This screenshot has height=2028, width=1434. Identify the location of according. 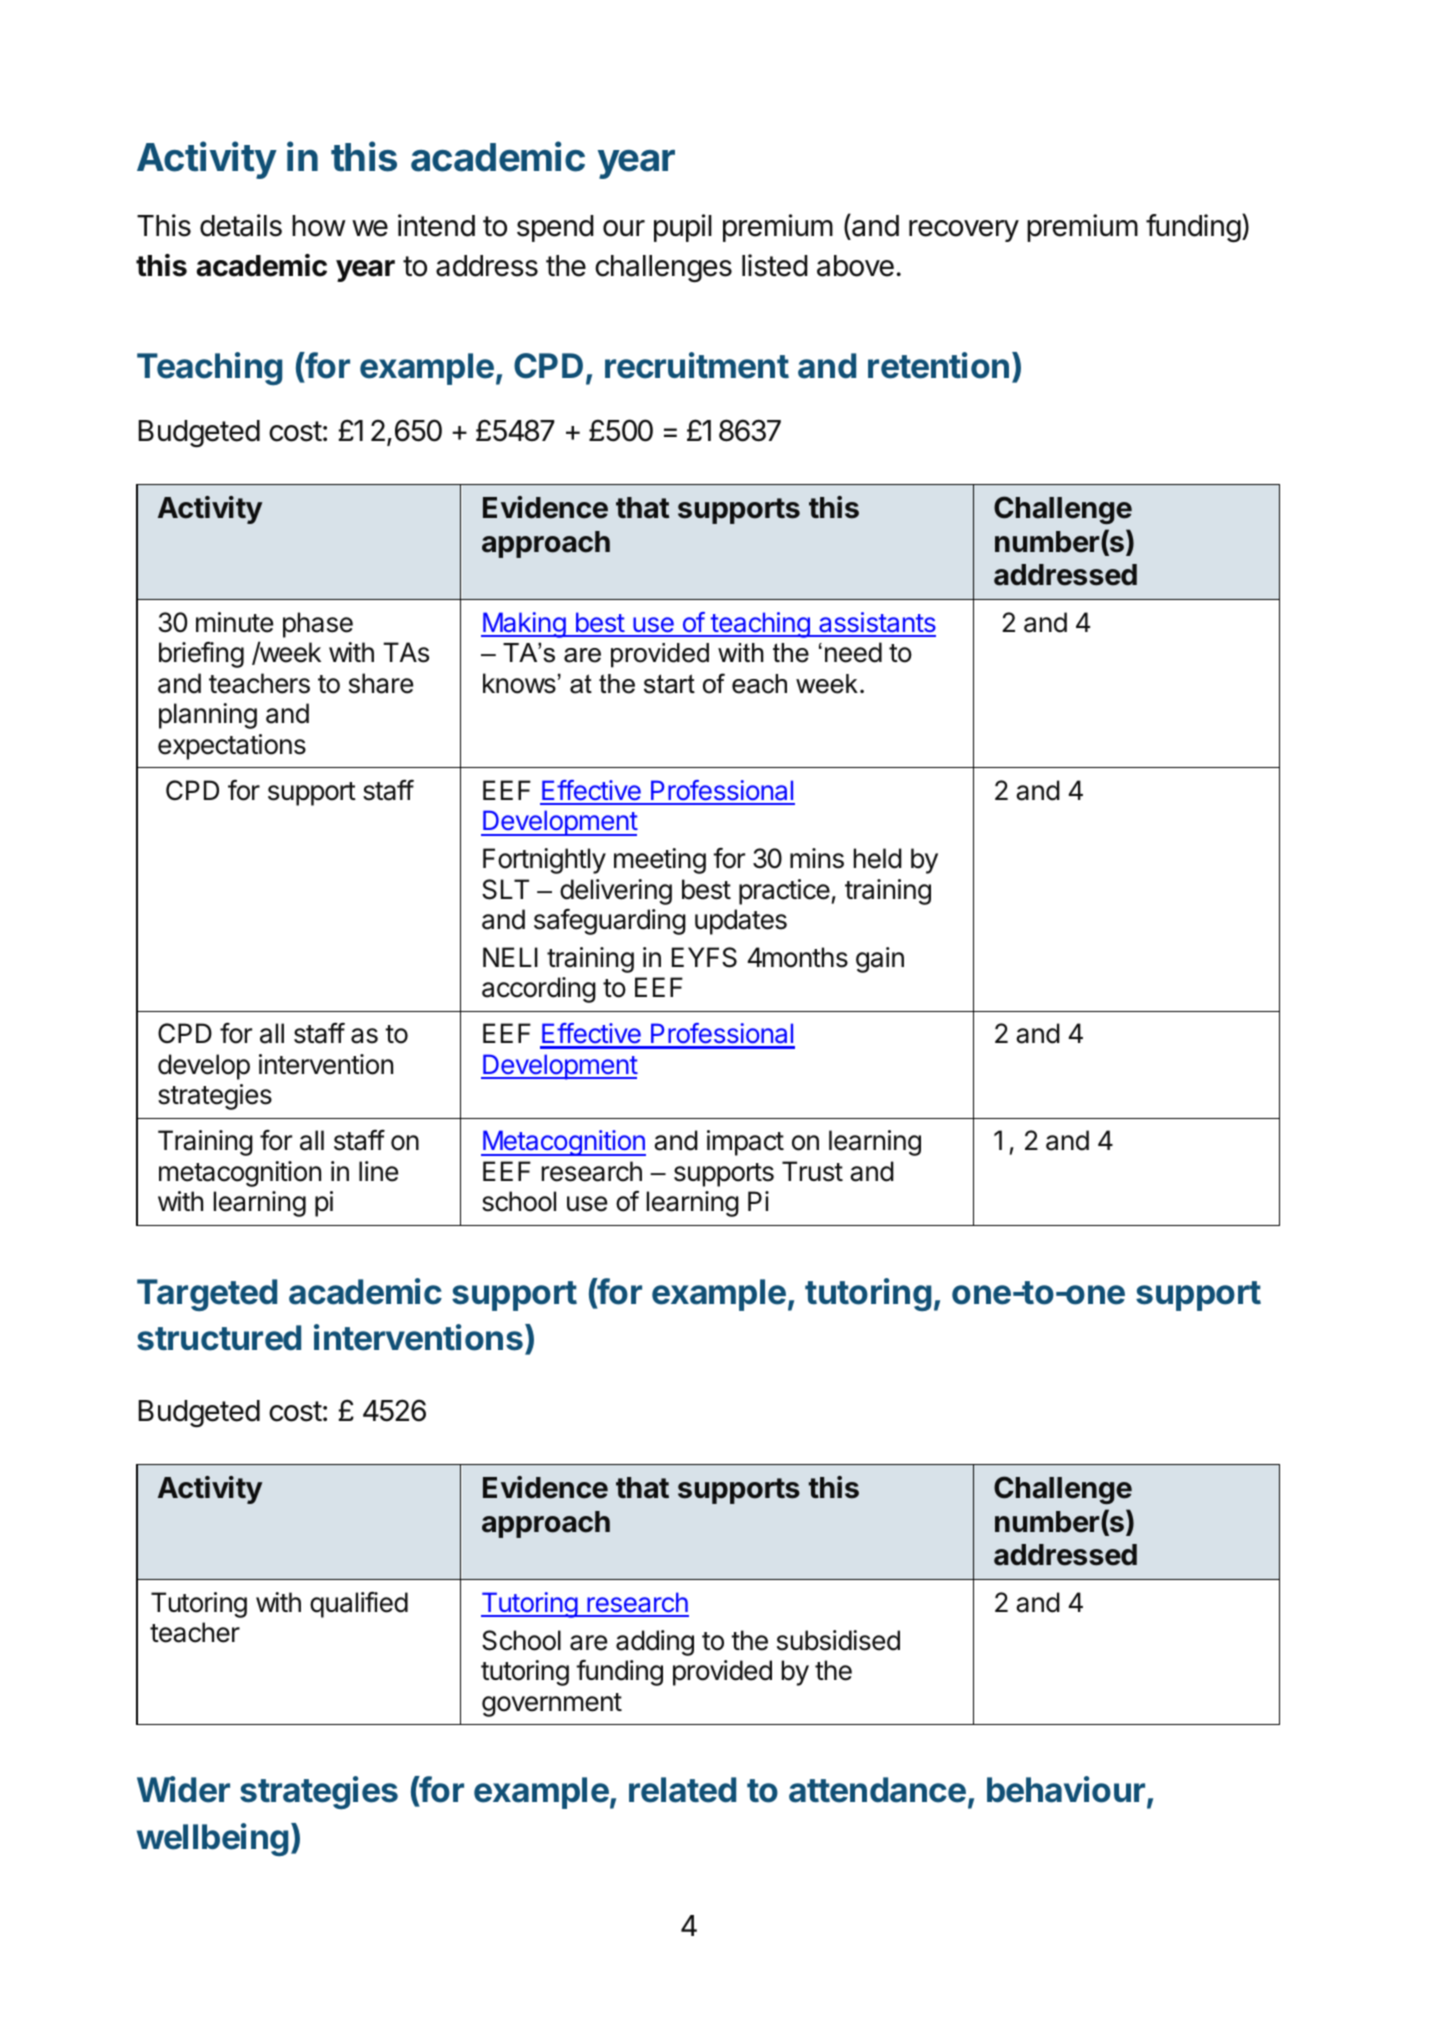
(539, 990).
